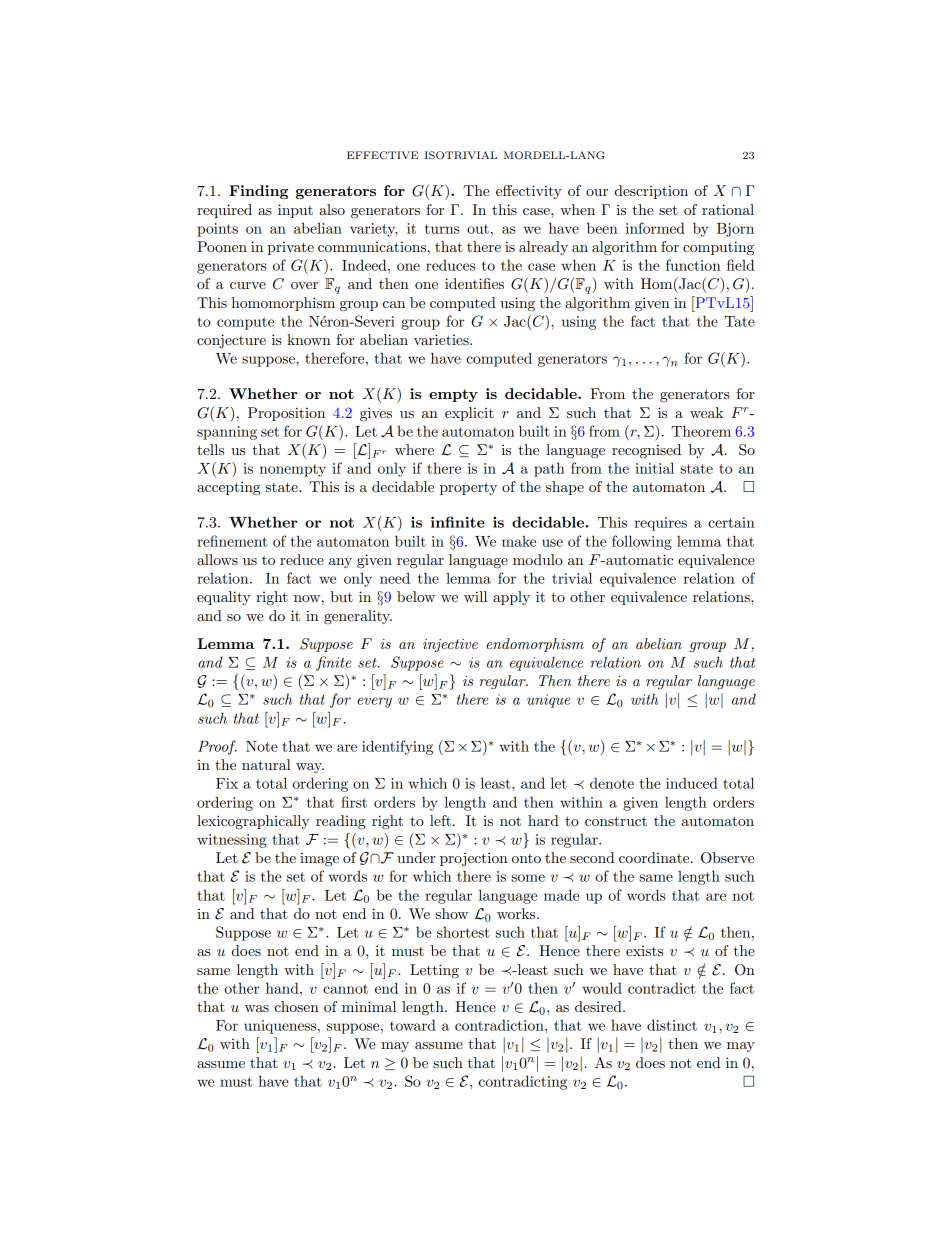 Image resolution: width=952 pixels, height=1233 pixels. I want to click on equality, so click(224, 598).
